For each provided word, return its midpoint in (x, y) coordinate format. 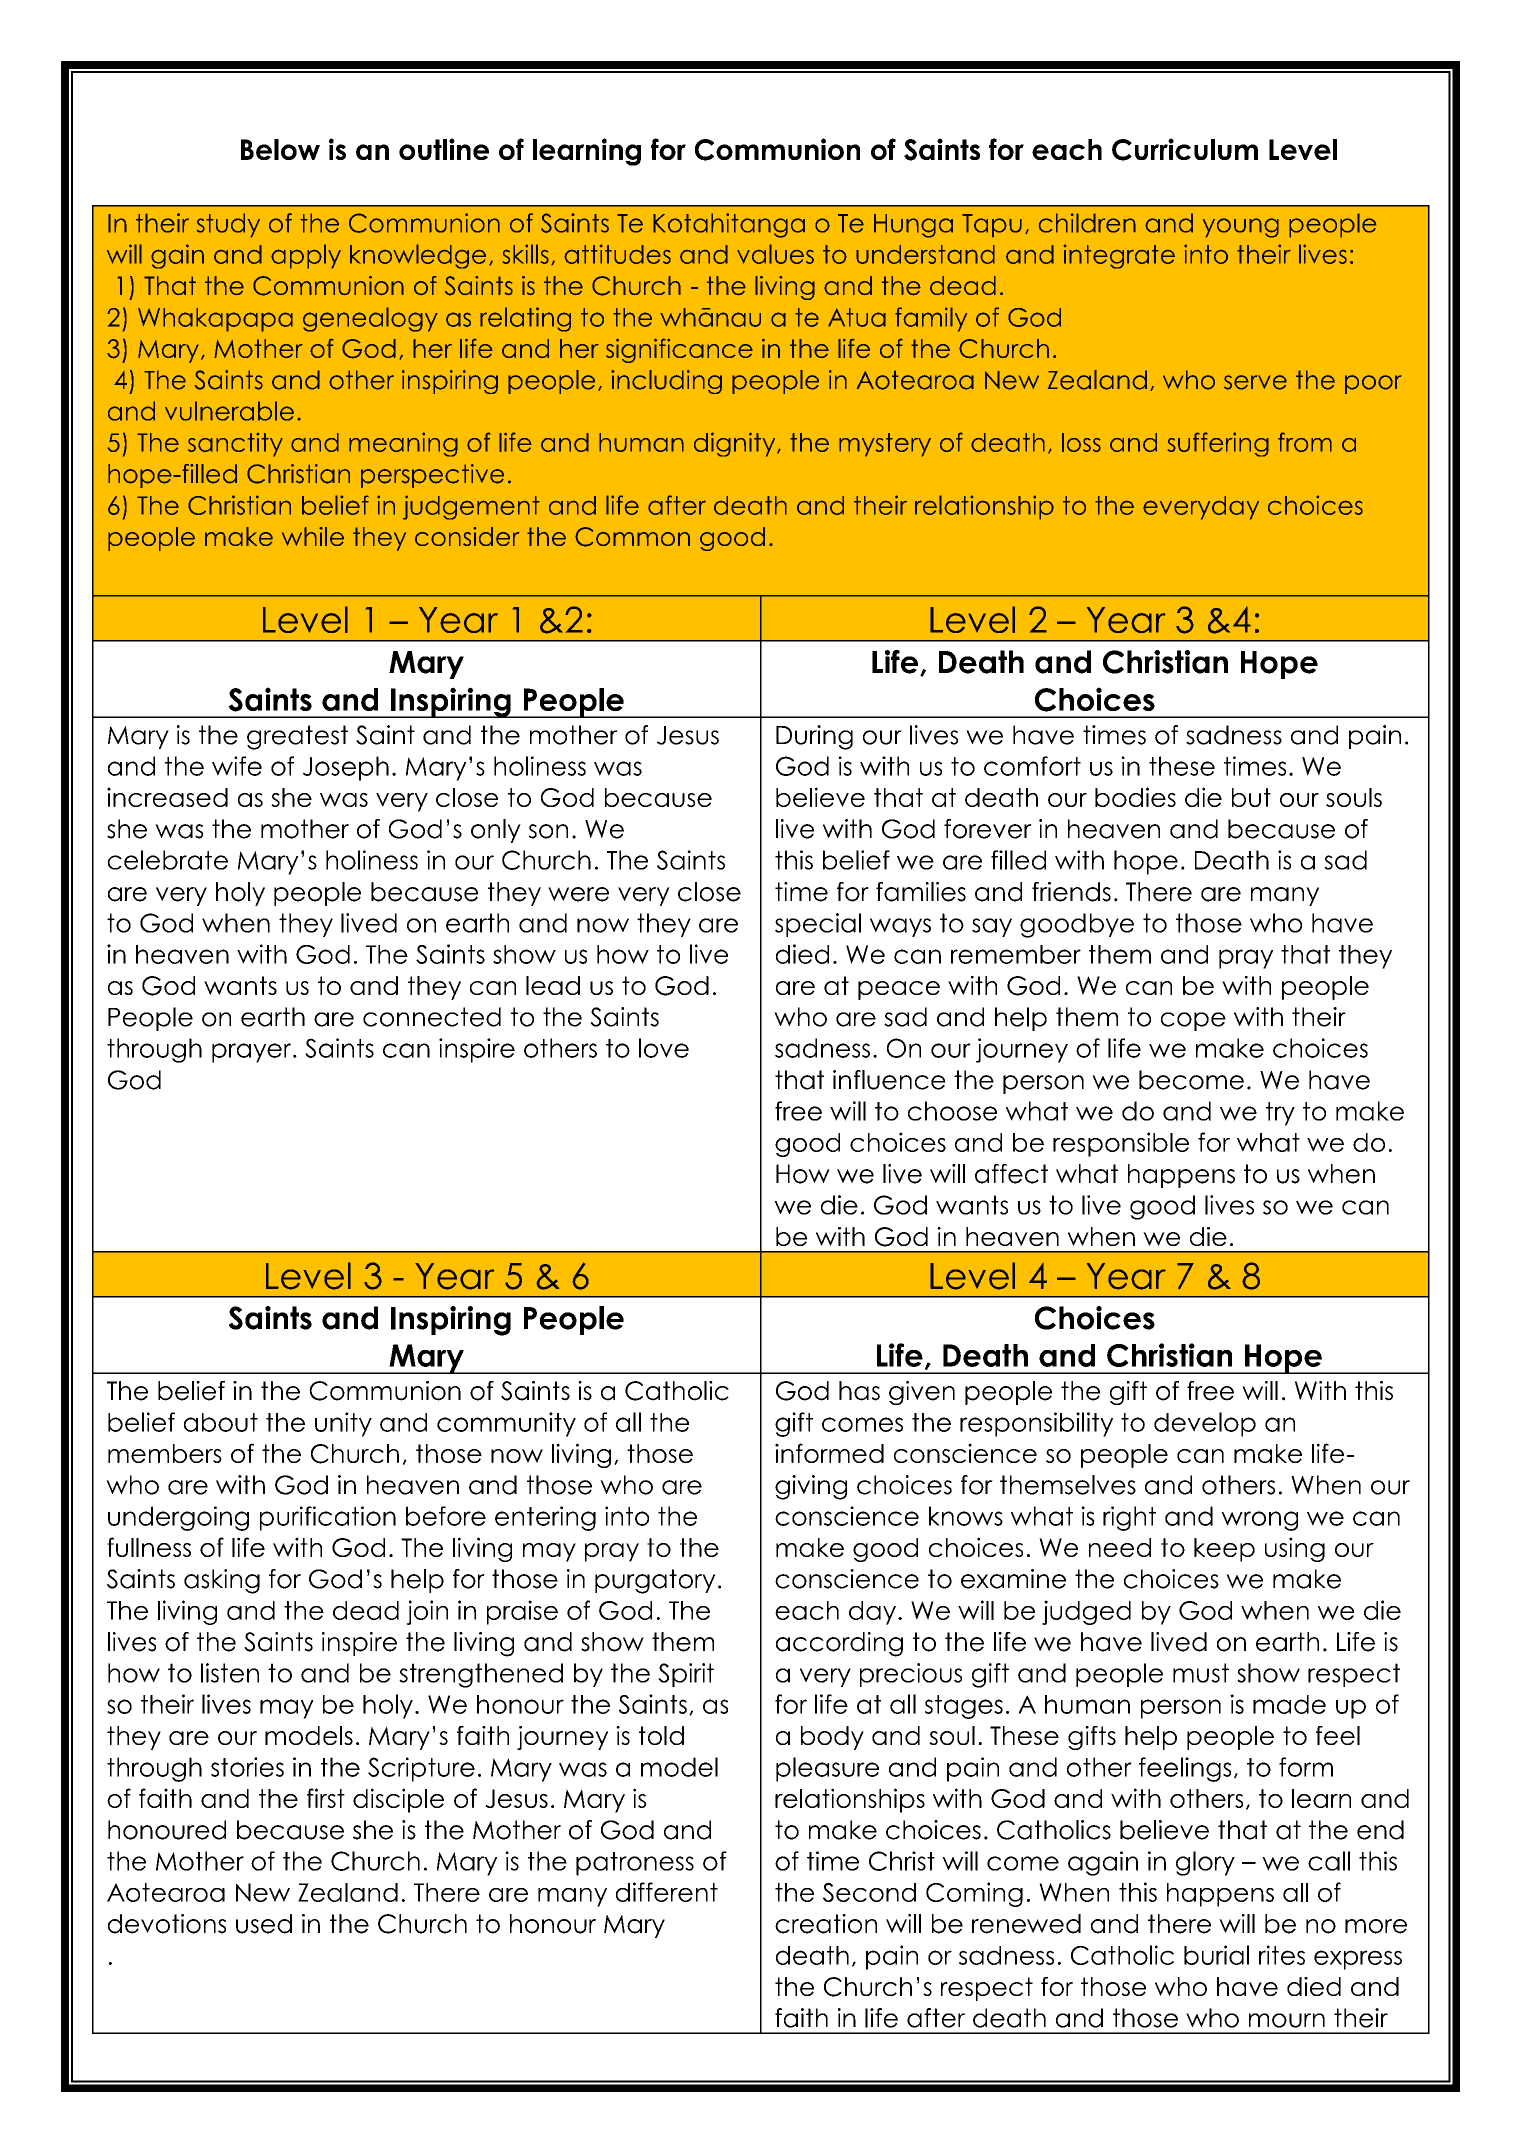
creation (826, 1924)
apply (306, 256)
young (1241, 228)
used (264, 1924)
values (775, 254)
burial (1216, 1955)
